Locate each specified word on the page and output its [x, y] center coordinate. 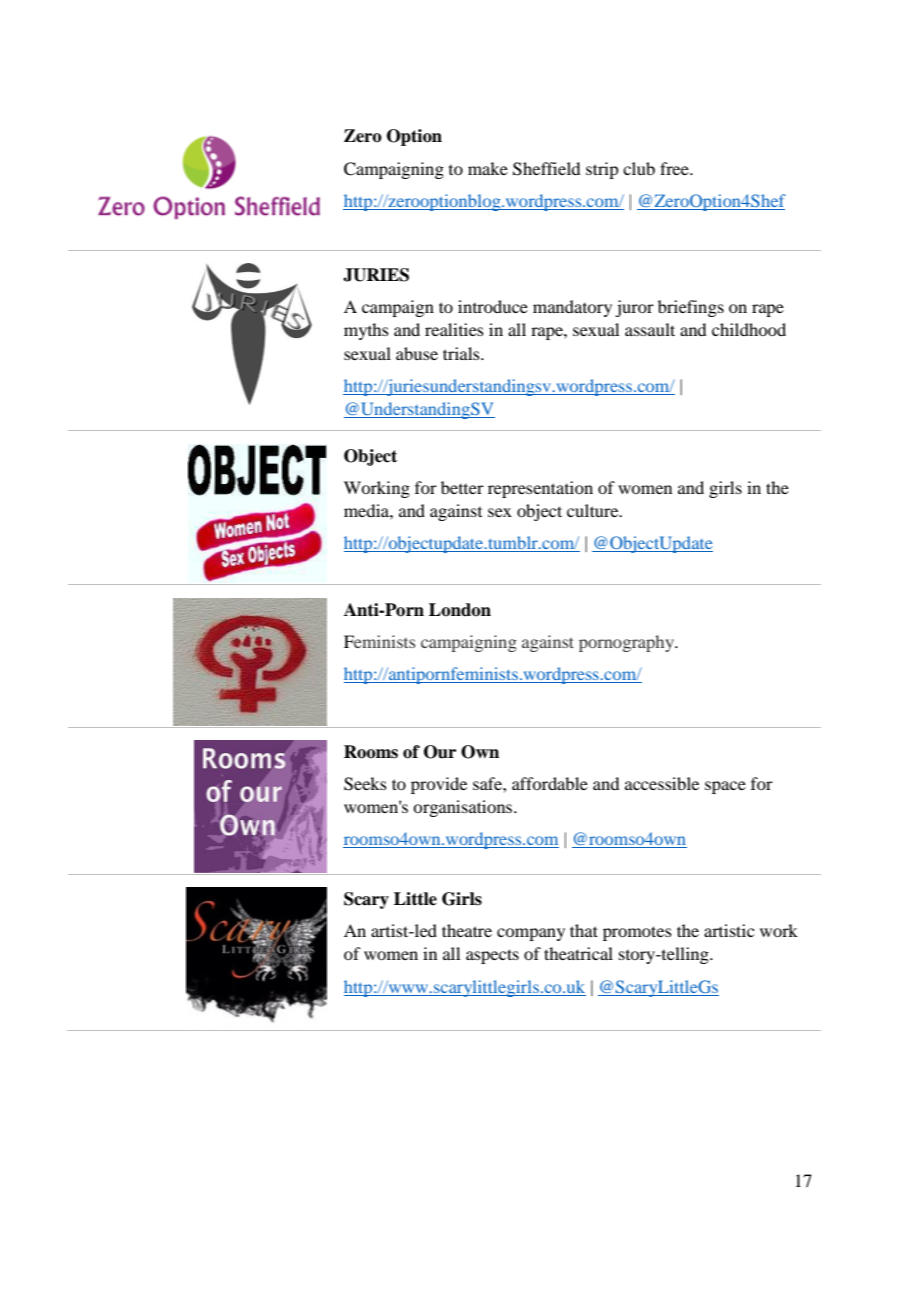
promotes [637, 933]
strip [602, 170]
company [531, 934]
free [675, 168]
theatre [467, 930]
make [488, 168]
